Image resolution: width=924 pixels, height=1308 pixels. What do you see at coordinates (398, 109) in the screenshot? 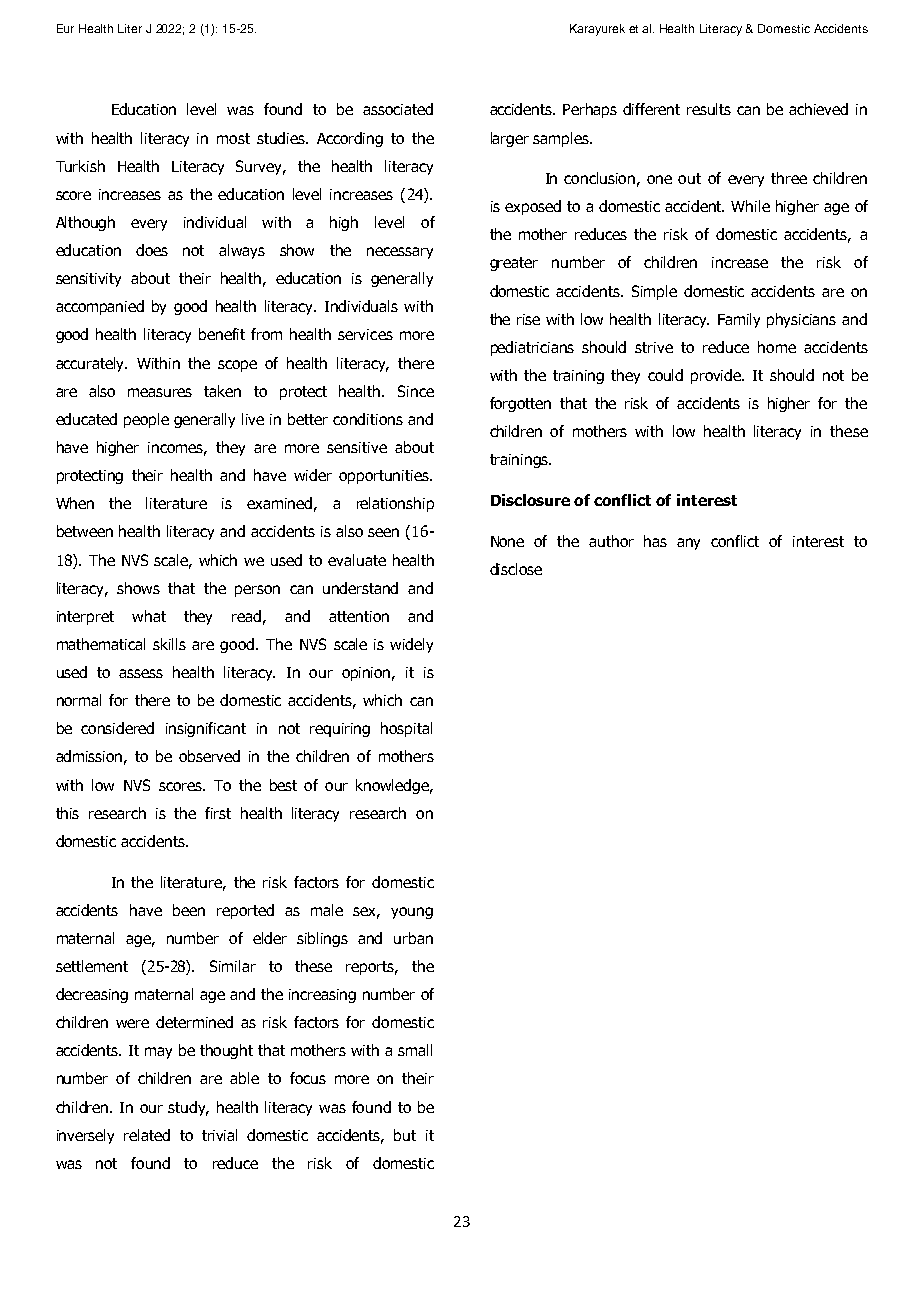
I see `associated` at bounding box center [398, 109].
